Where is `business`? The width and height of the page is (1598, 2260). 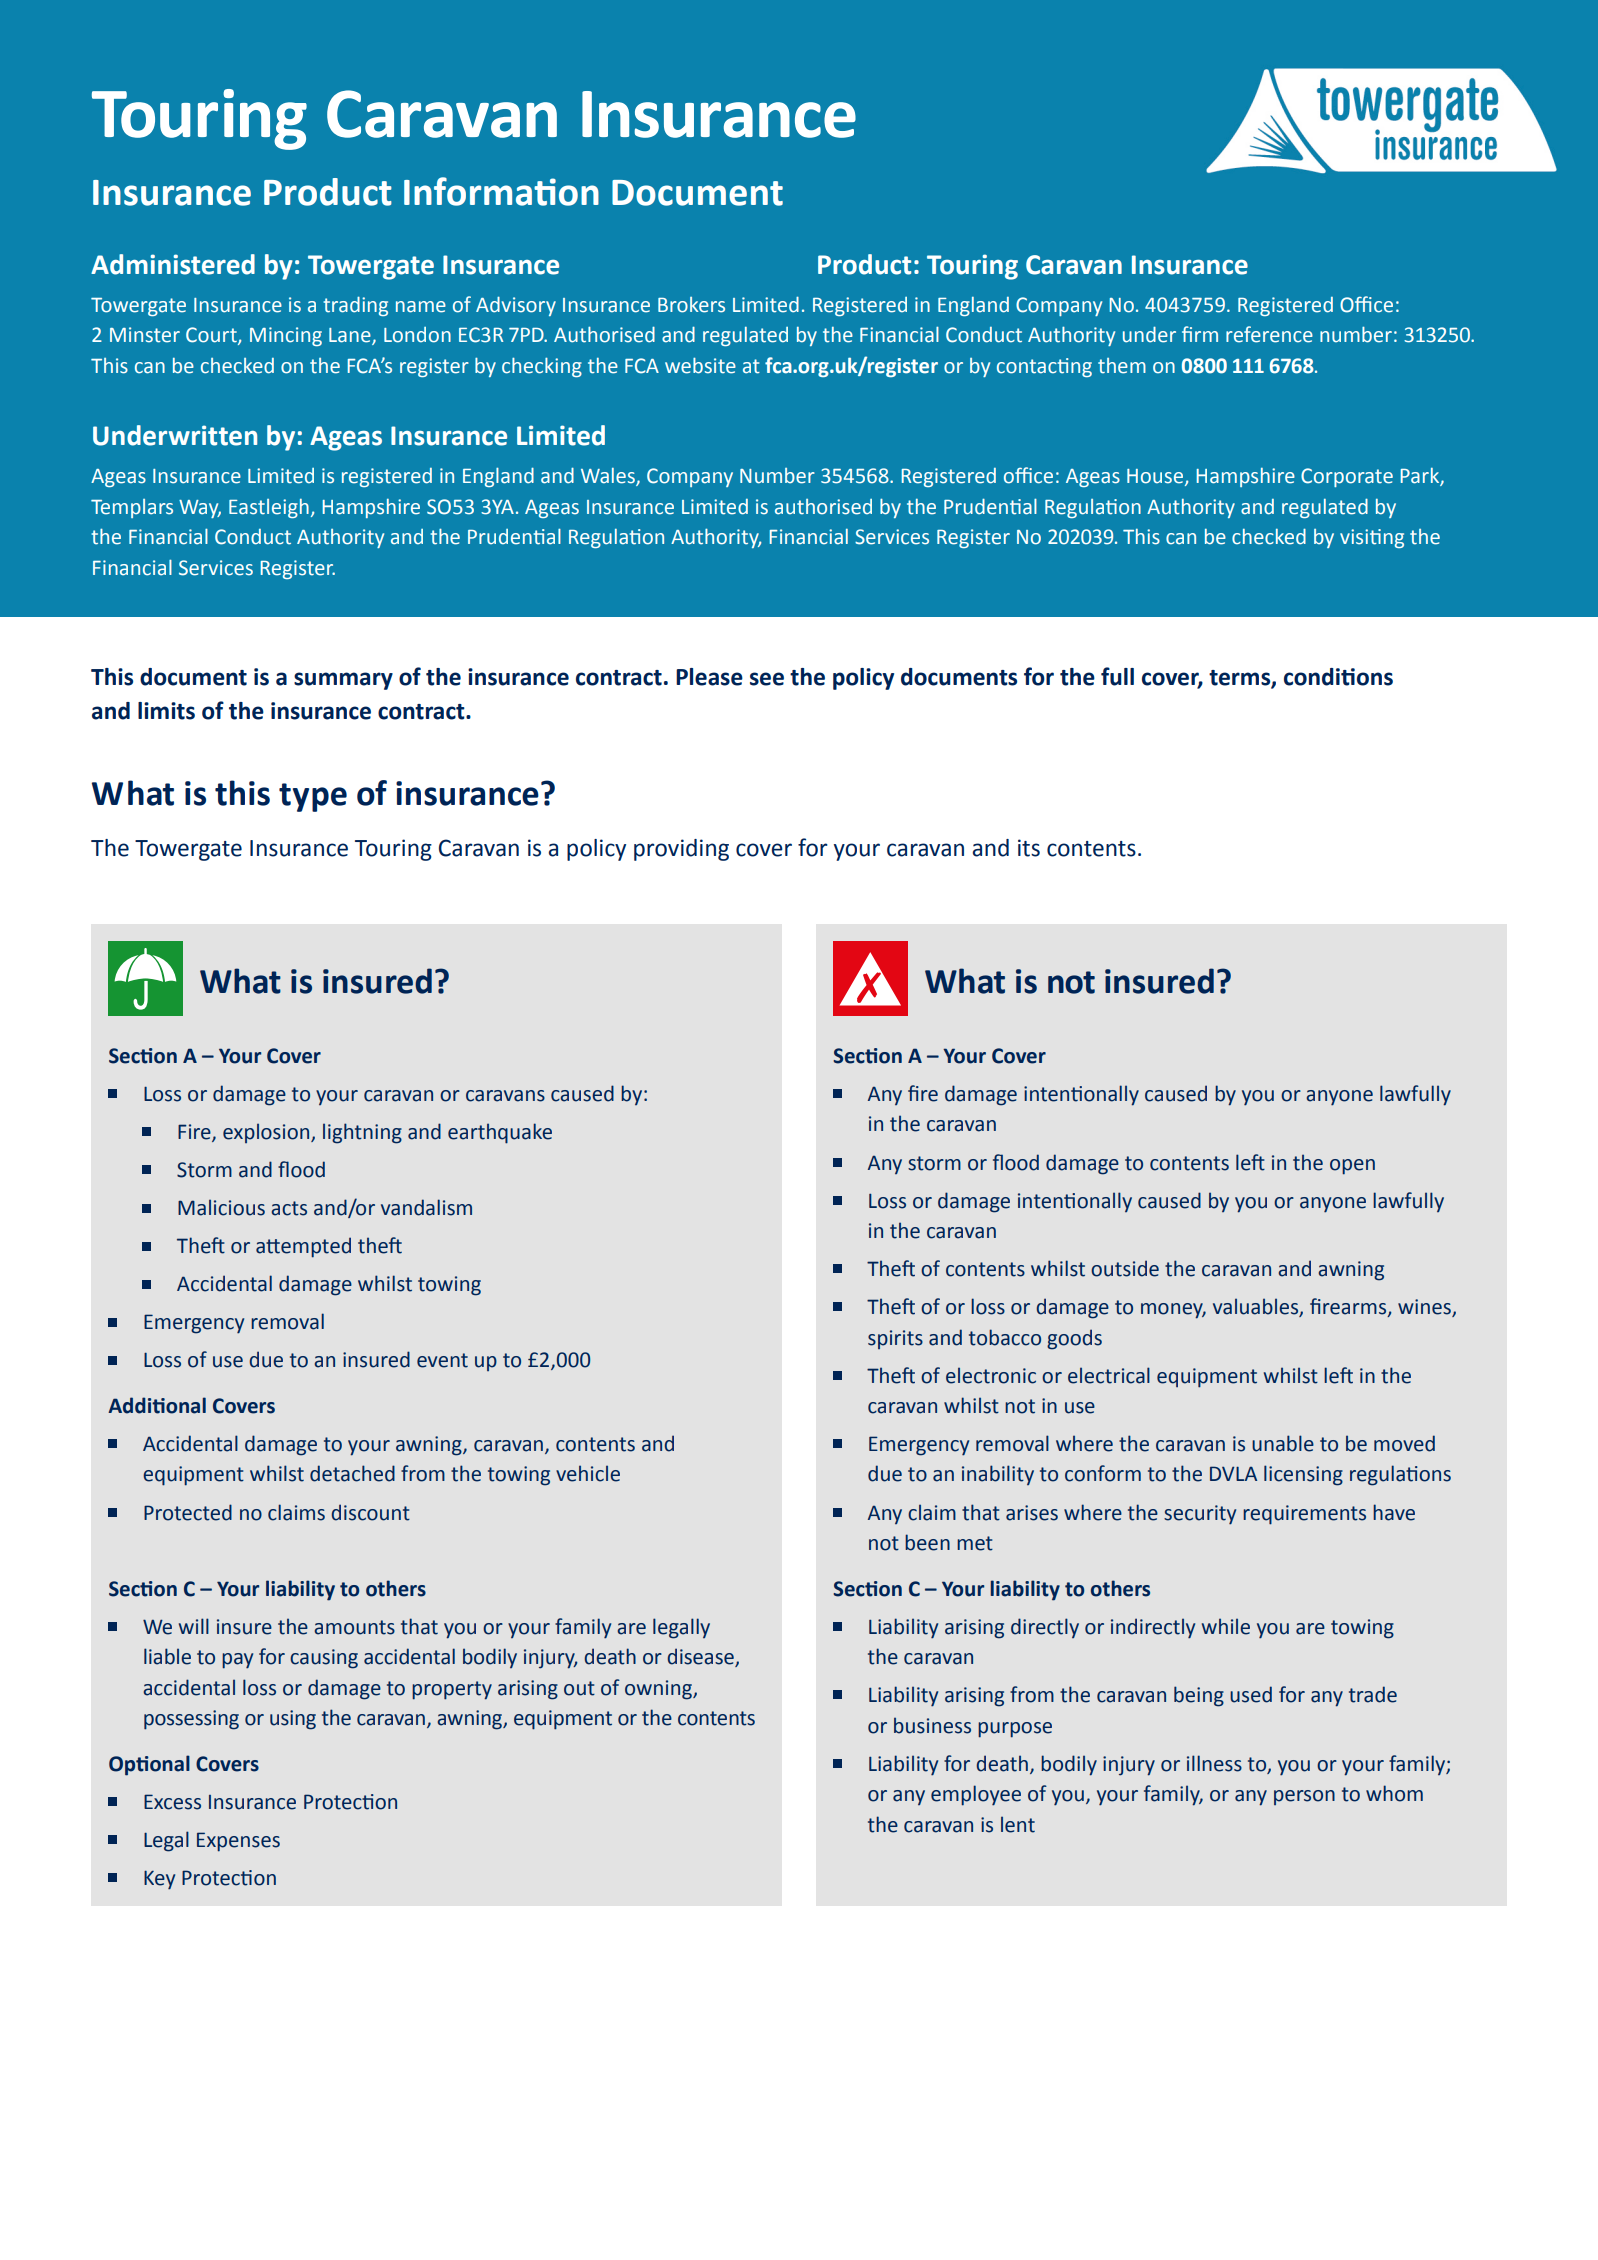 business is located at coordinates (932, 1725).
